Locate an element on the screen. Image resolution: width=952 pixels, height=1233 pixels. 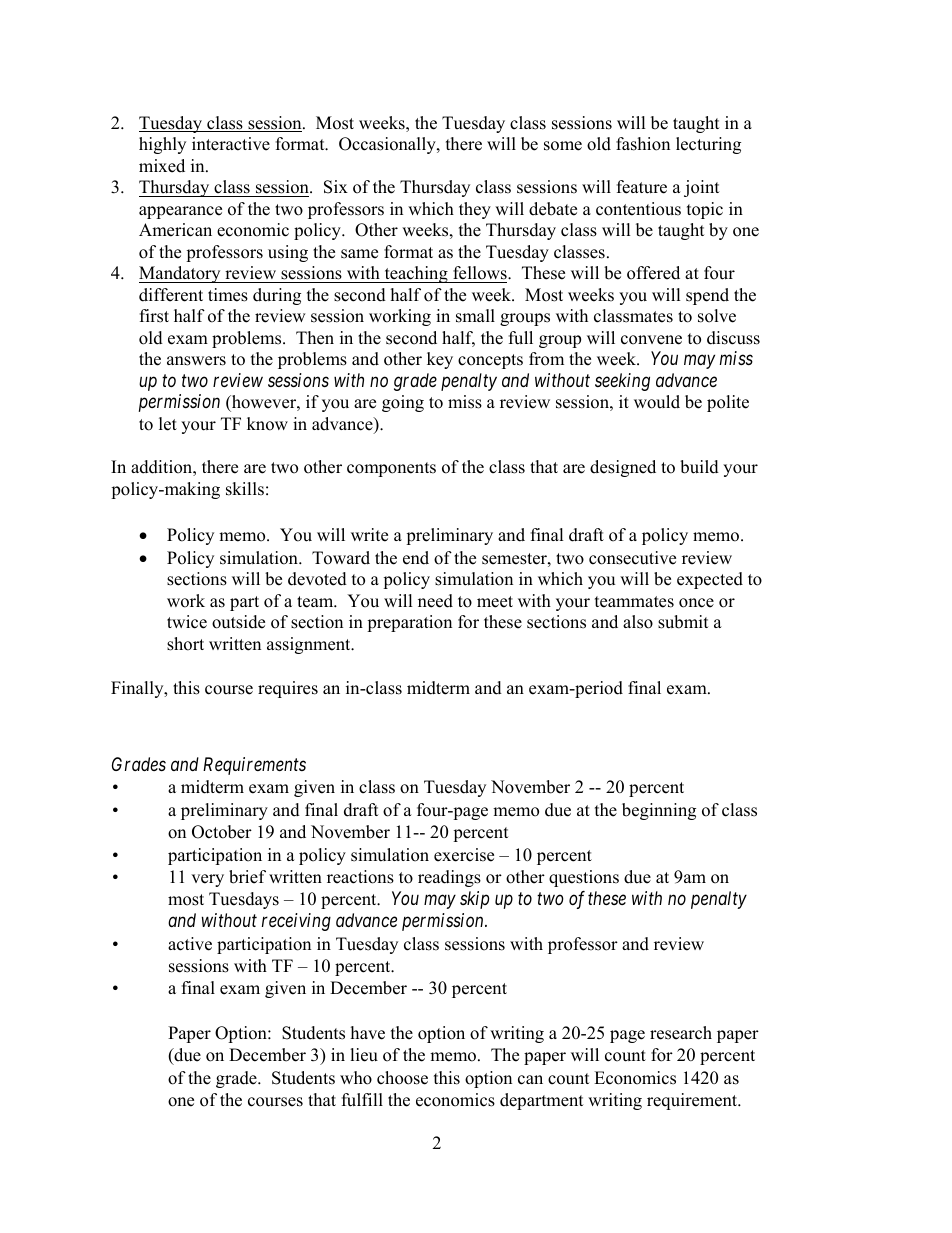
submit is located at coordinates (683, 622).
